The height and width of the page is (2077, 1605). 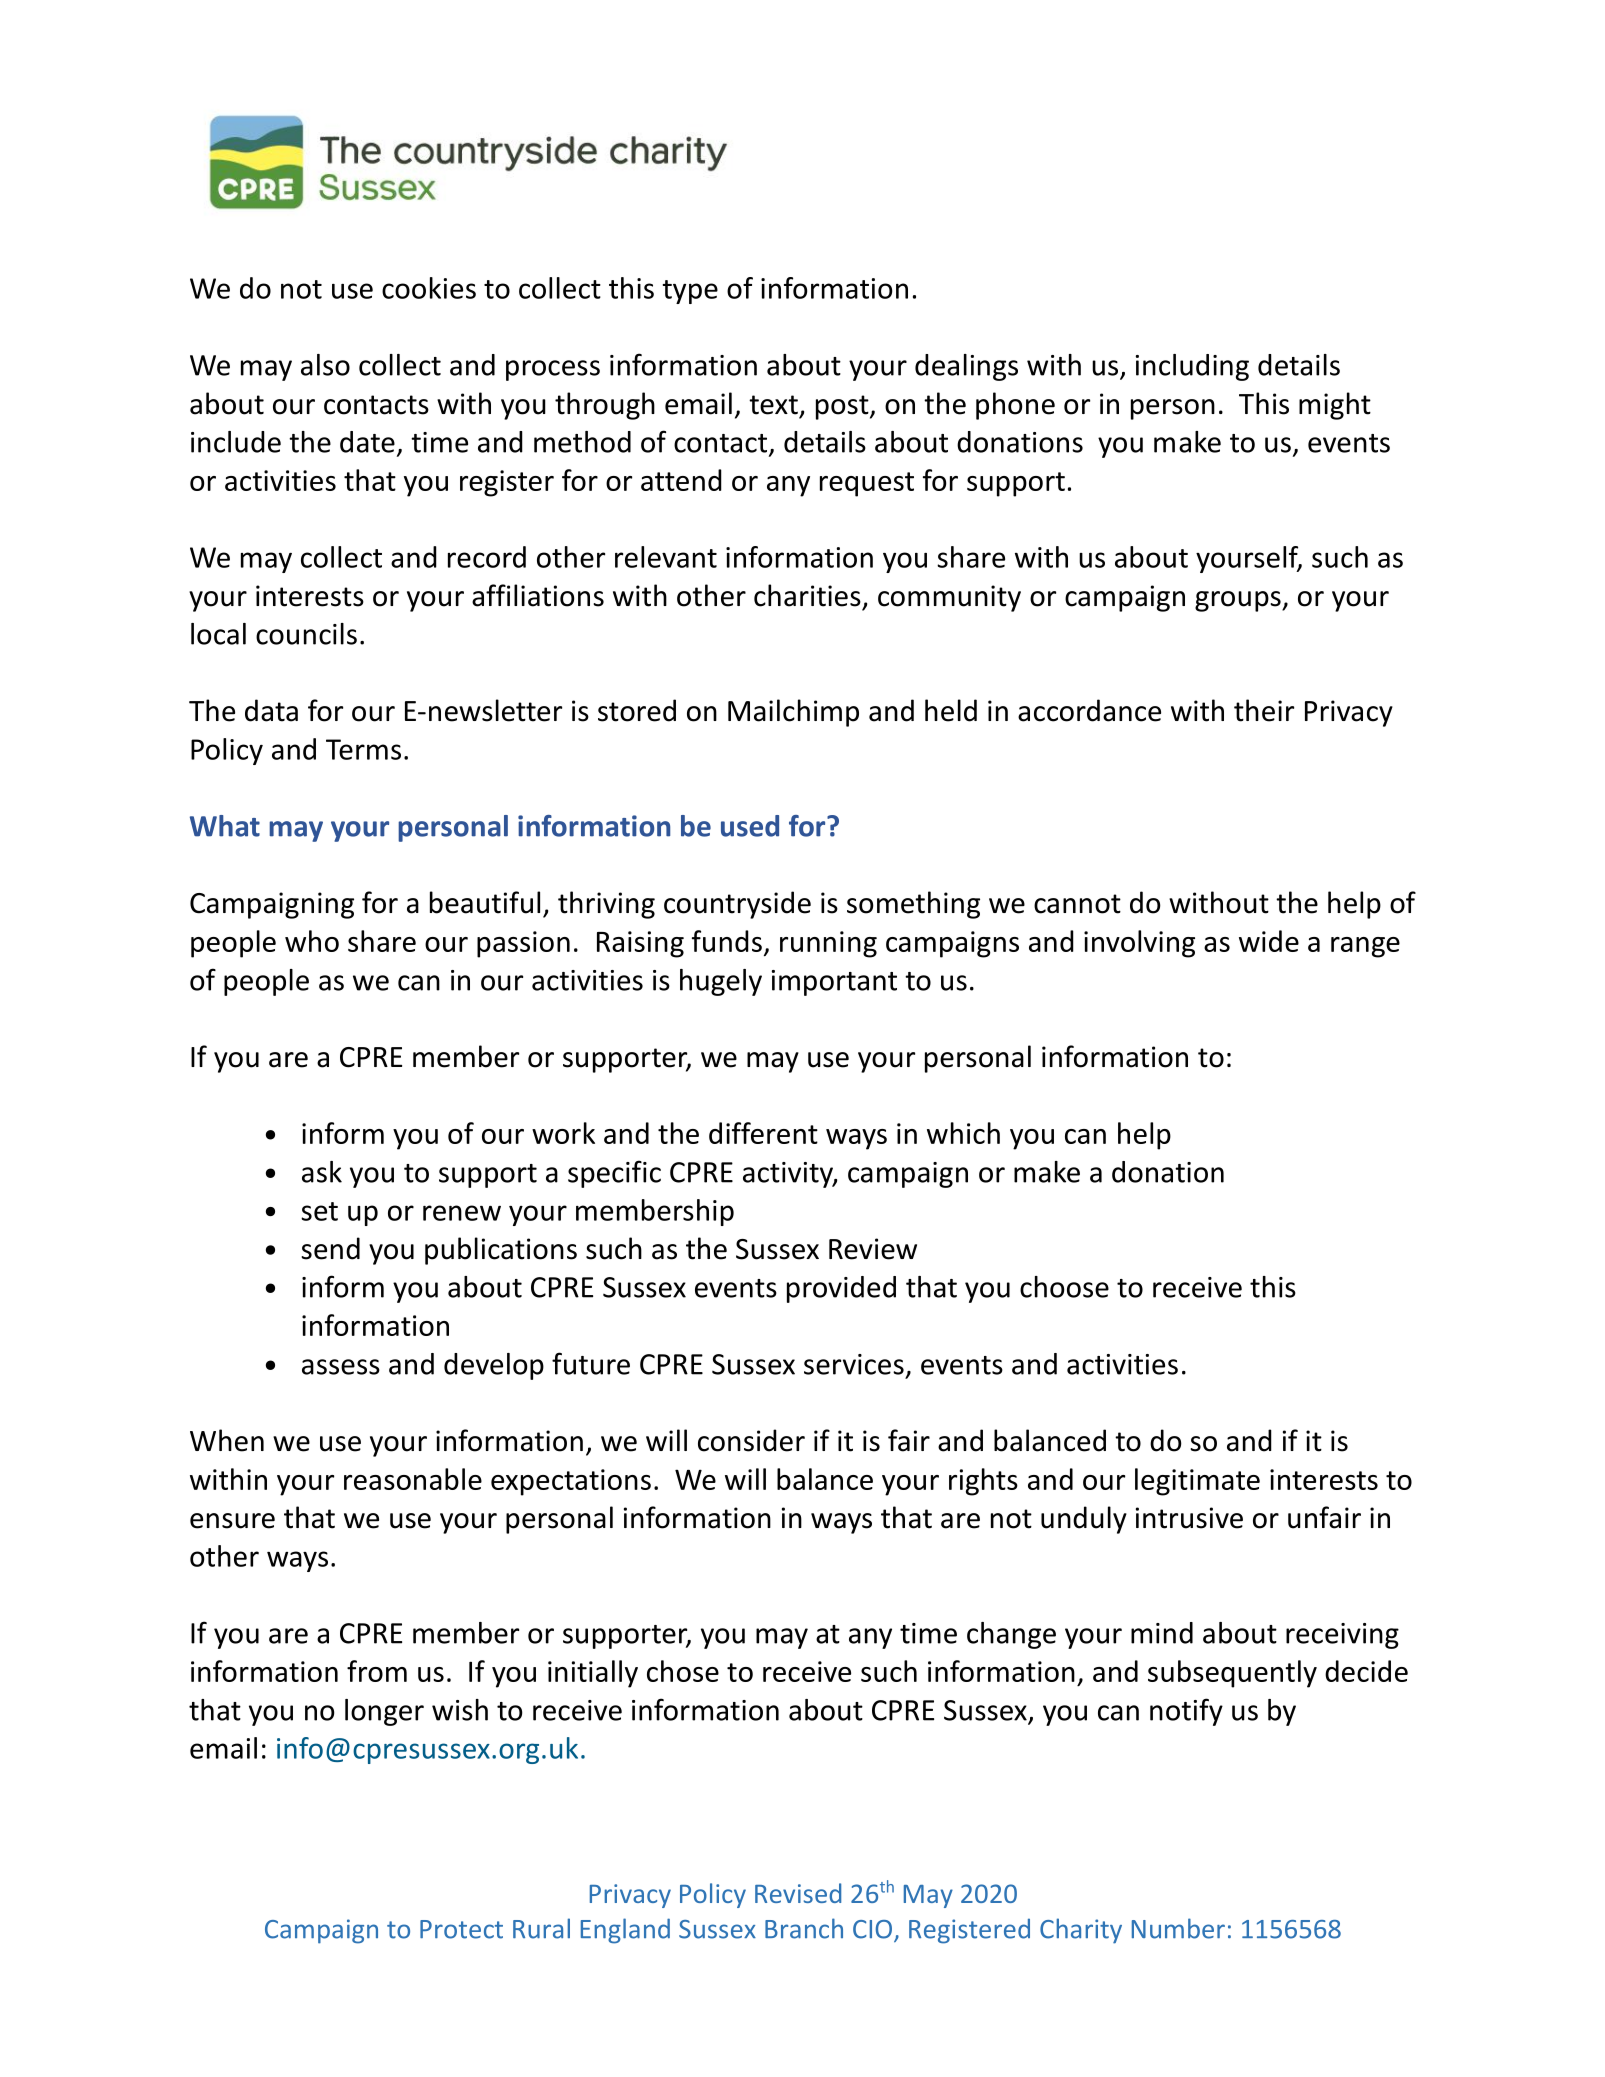 I want to click on assess, so click(x=341, y=1367).
